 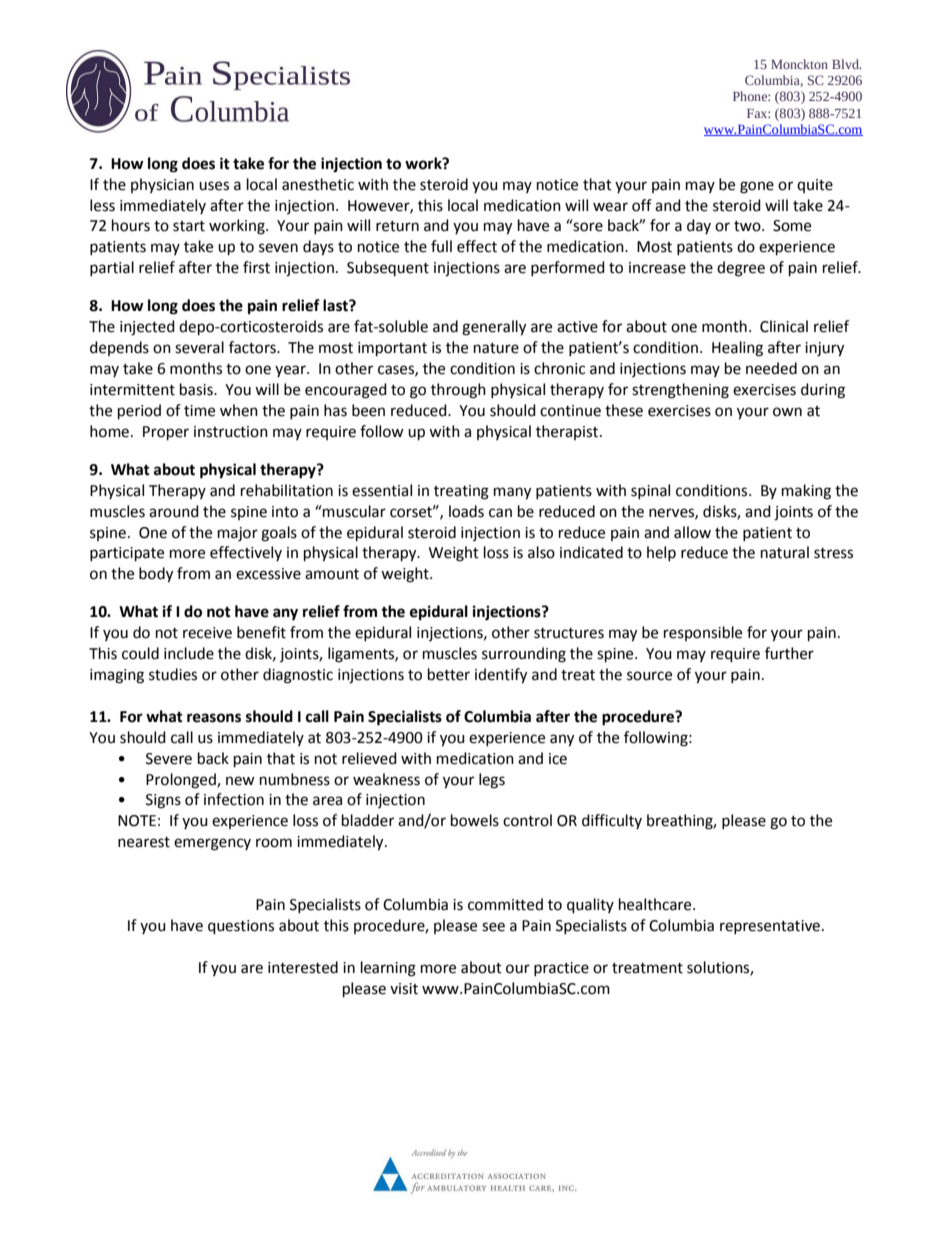 I want to click on Monckton, so click(x=799, y=64).
